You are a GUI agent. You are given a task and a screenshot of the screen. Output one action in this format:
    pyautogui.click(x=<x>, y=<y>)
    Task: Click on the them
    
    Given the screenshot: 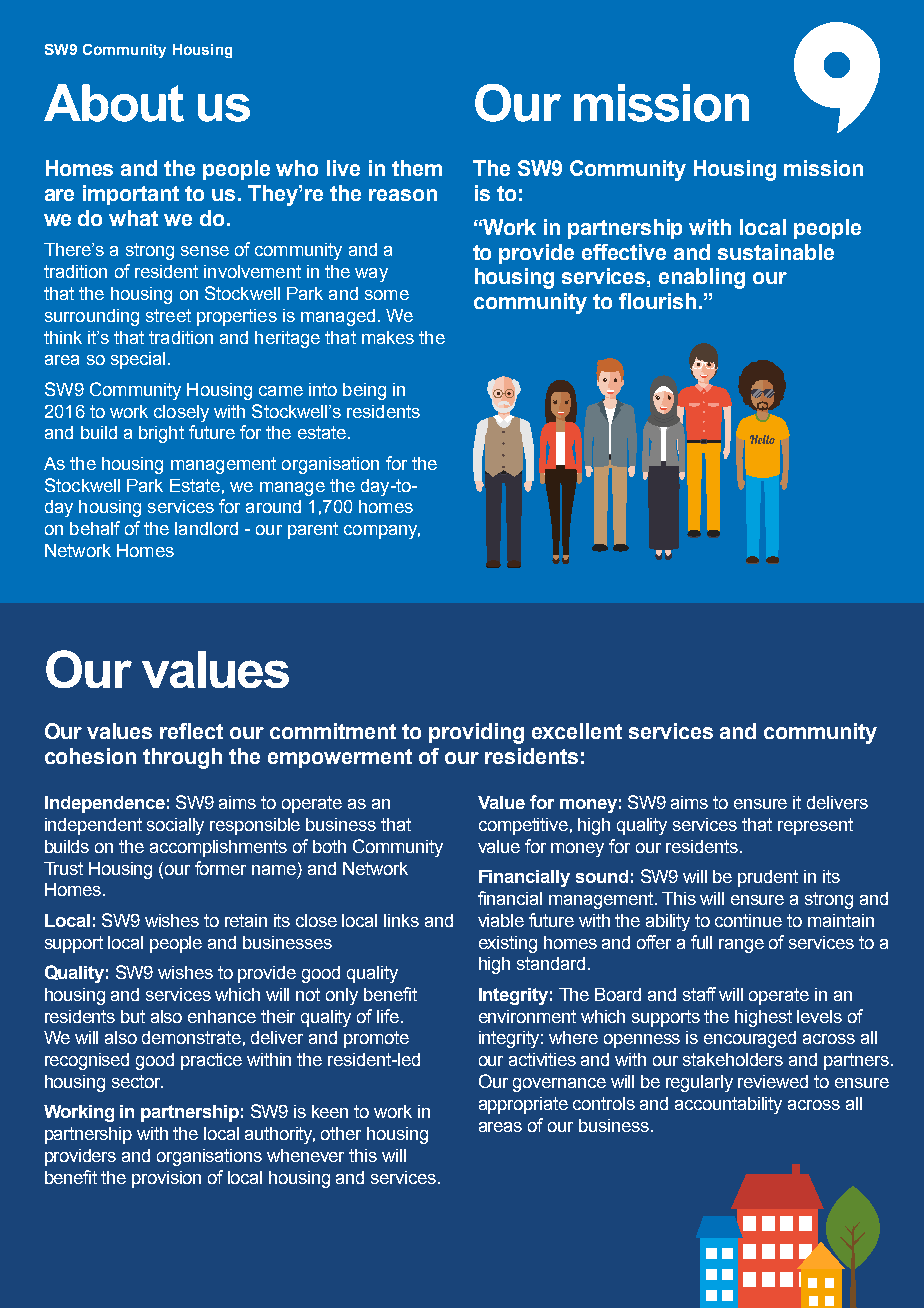 What is the action you would take?
    pyautogui.click(x=417, y=168)
